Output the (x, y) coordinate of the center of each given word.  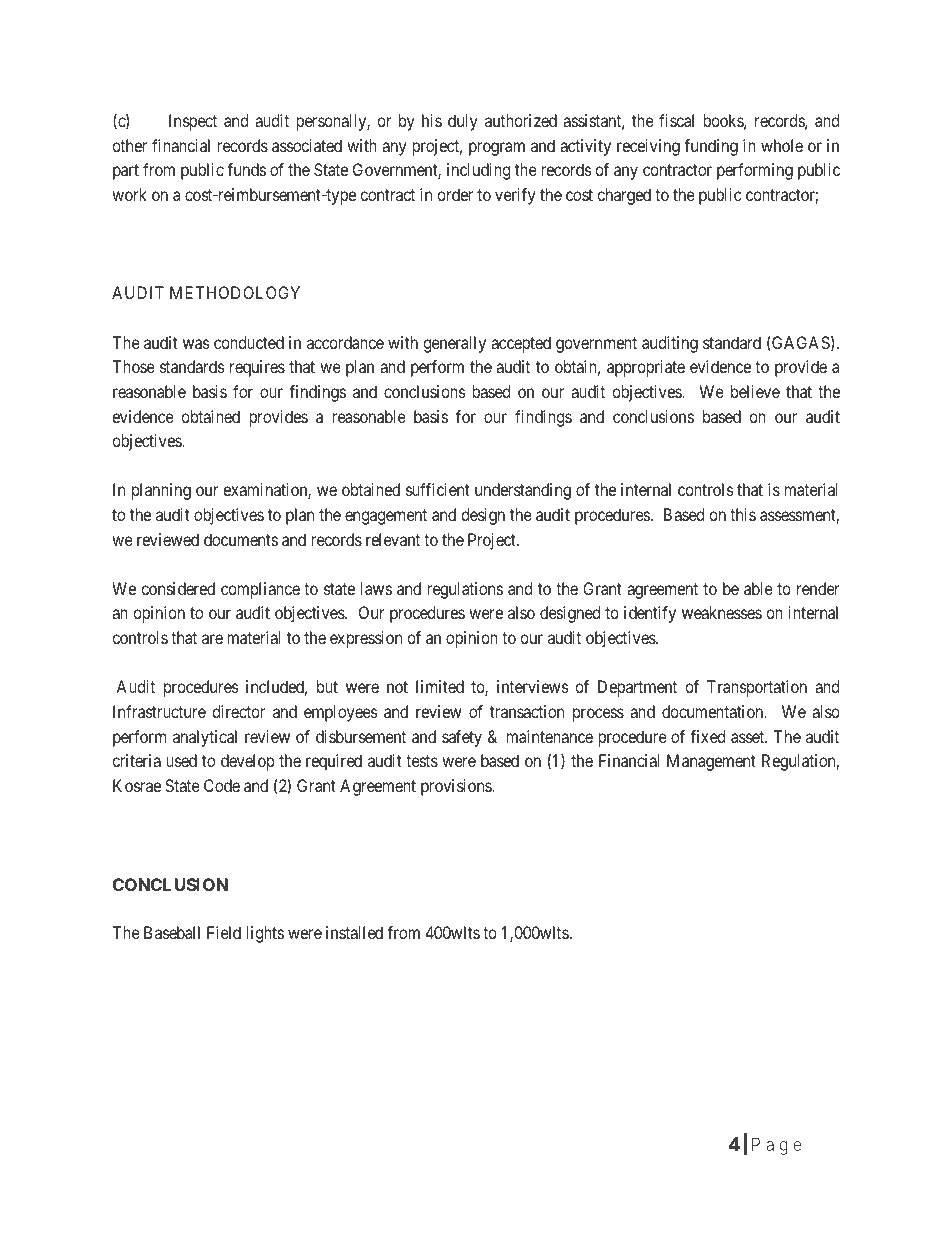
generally (454, 344)
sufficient (438, 489)
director (238, 711)
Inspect (193, 122)
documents (241, 539)
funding (711, 147)
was (196, 344)
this (743, 514)
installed (354, 932)
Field (224, 932)
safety (462, 738)
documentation (714, 711)
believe (755, 391)
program (497, 149)
